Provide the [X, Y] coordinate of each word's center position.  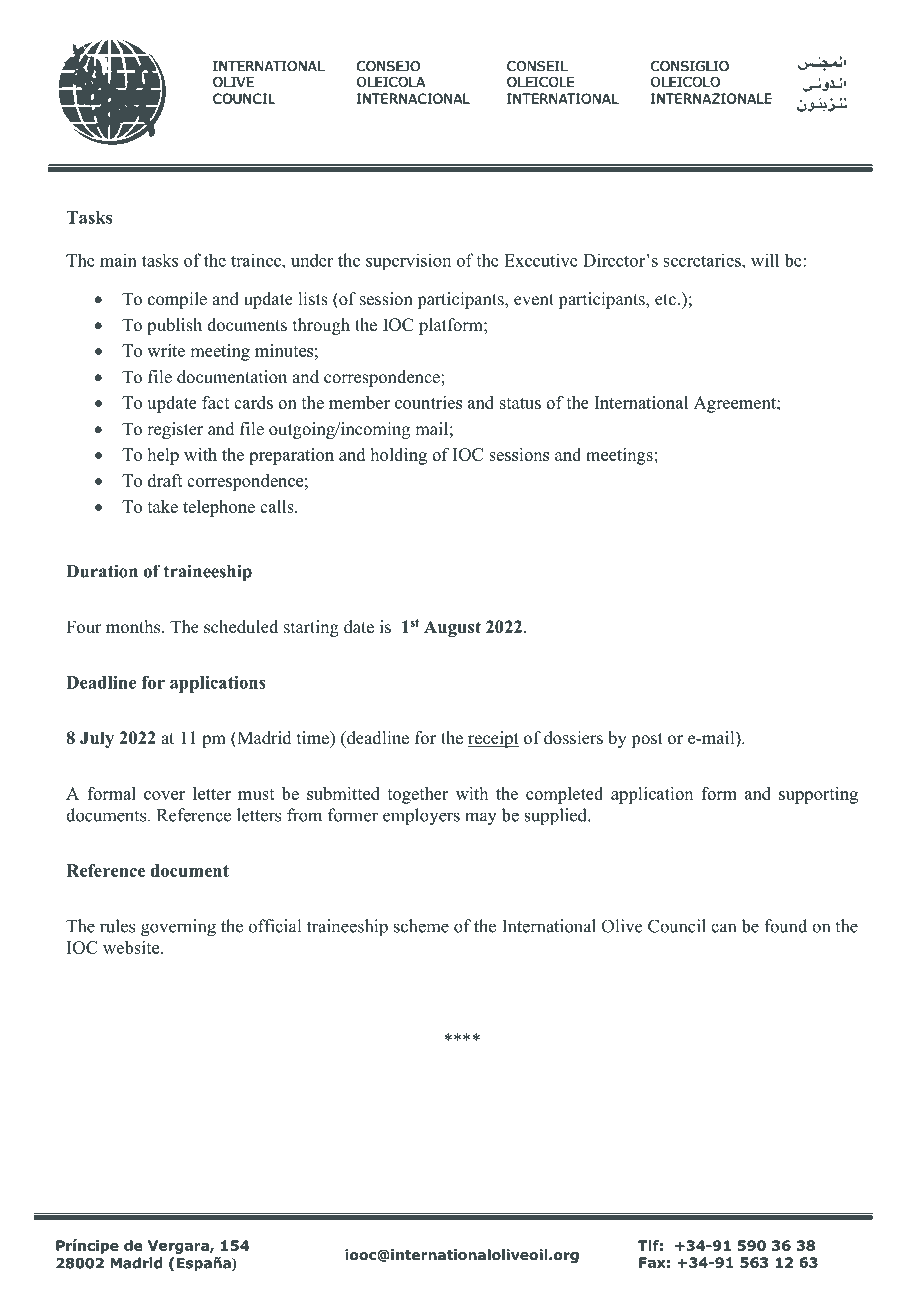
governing [178, 928]
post [647, 740]
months [134, 627]
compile [177, 300]
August [452, 628]
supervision [408, 261]
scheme [421, 926]
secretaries [703, 260]
